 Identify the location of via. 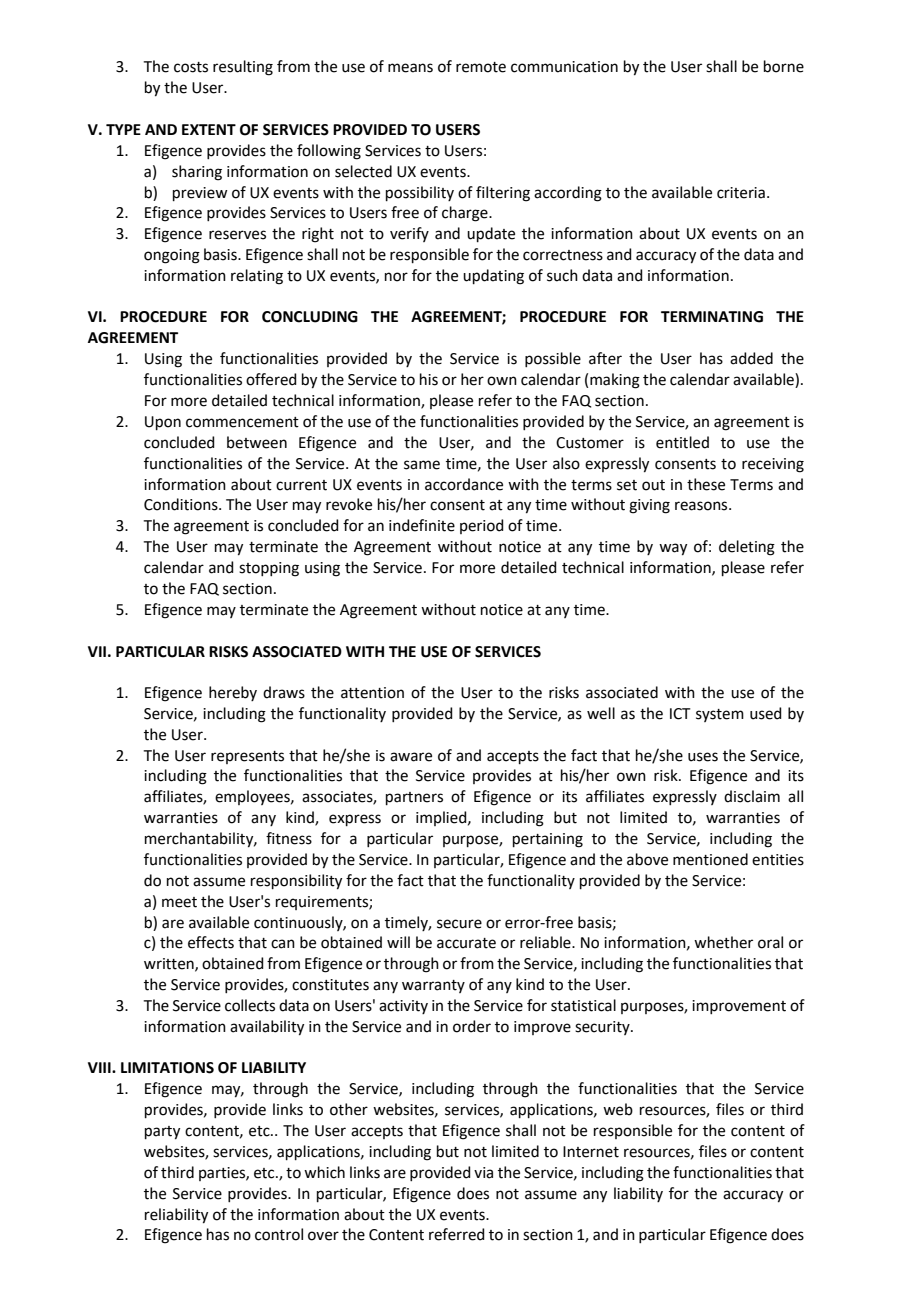
(483, 1173).
